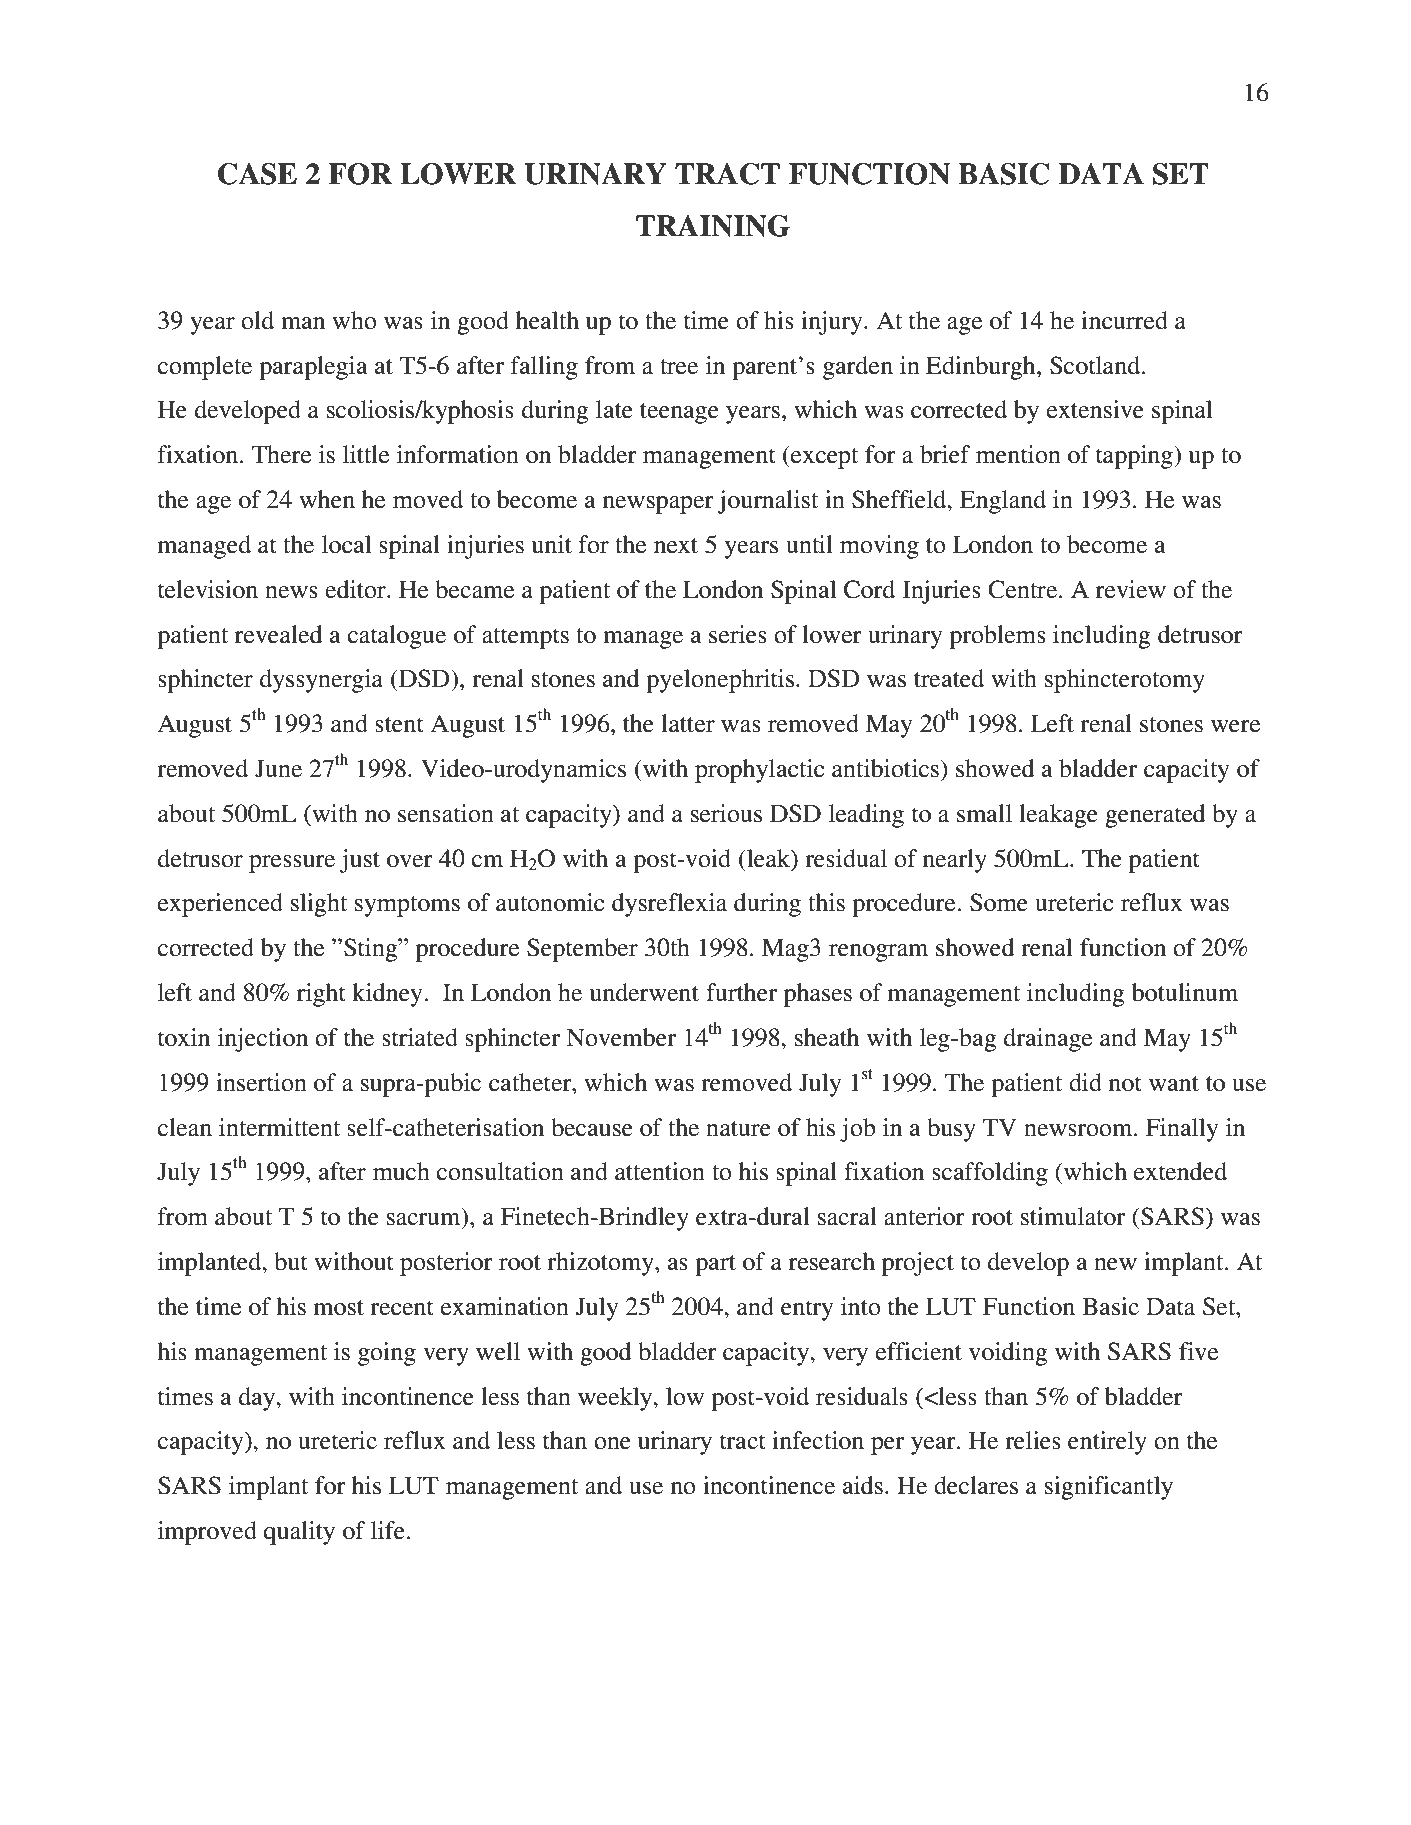 This document has height=1825, width=1411. I want to click on review, so click(1131, 589).
